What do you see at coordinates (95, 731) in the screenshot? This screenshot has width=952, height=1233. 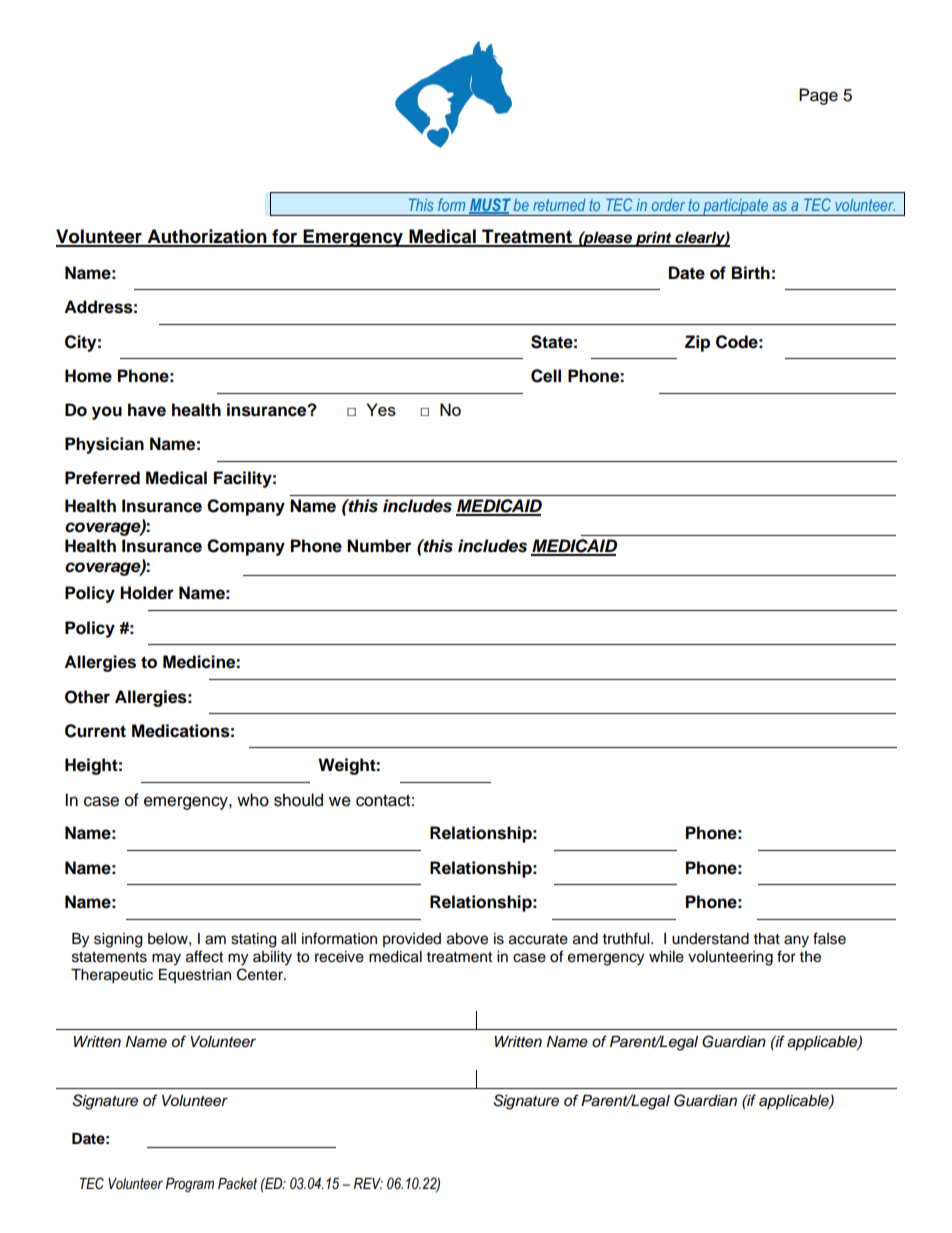 I see `Current` at bounding box center [95, 731].
